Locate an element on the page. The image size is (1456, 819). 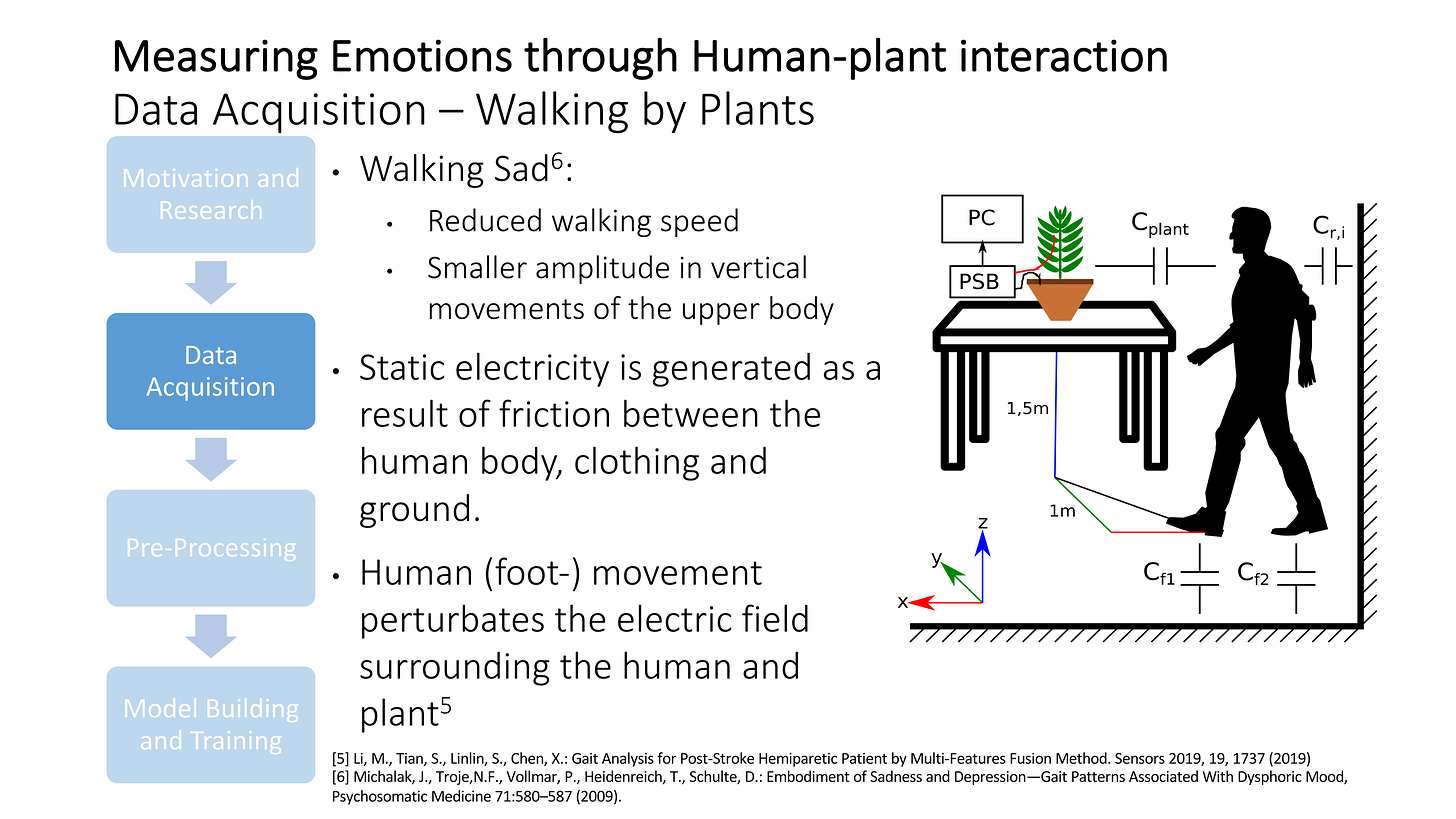
generated is located at coordinates (731, 370).
